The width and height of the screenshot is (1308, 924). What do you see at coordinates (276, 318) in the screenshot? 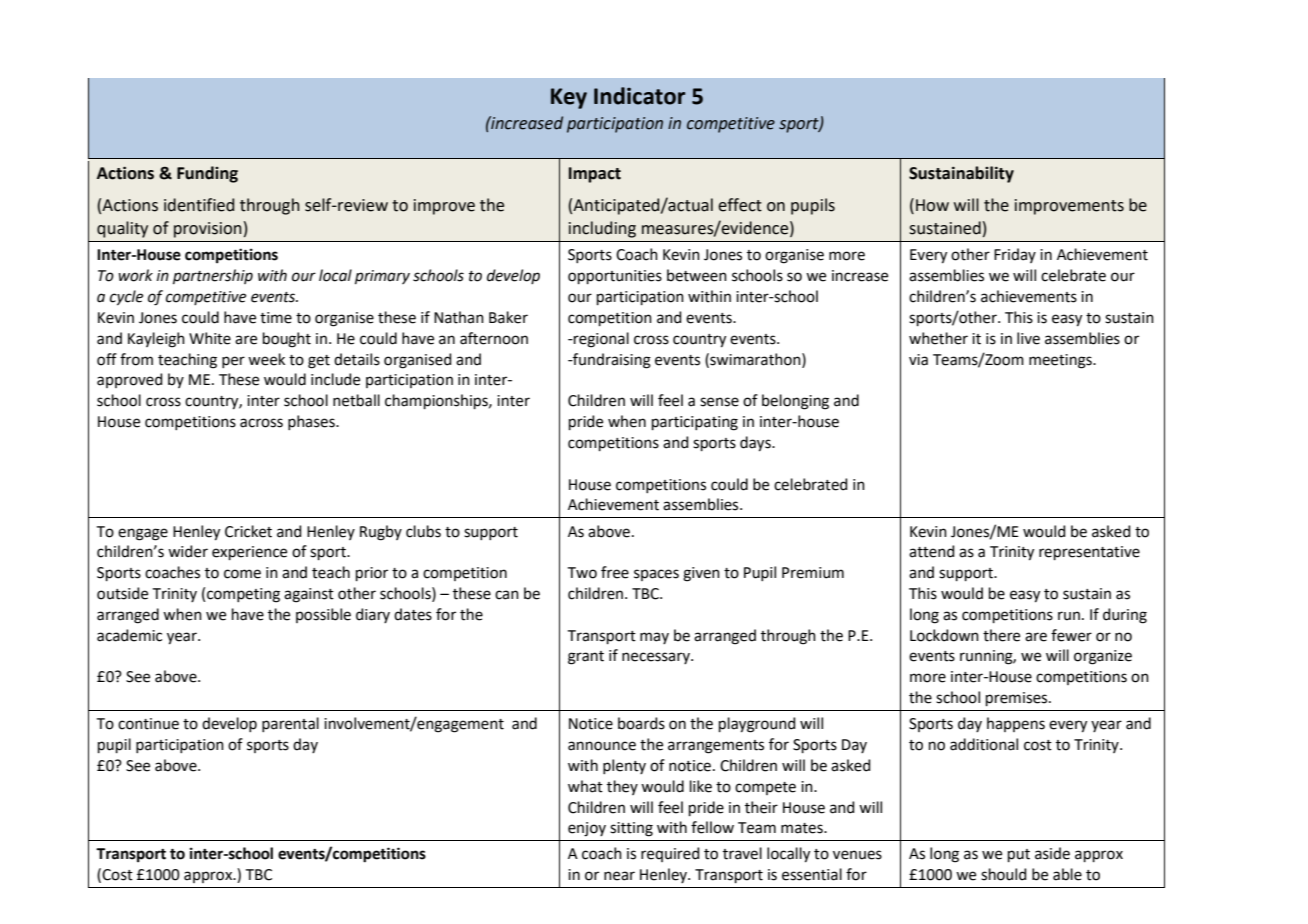
I see `time` at bounding box center [276, 318].
